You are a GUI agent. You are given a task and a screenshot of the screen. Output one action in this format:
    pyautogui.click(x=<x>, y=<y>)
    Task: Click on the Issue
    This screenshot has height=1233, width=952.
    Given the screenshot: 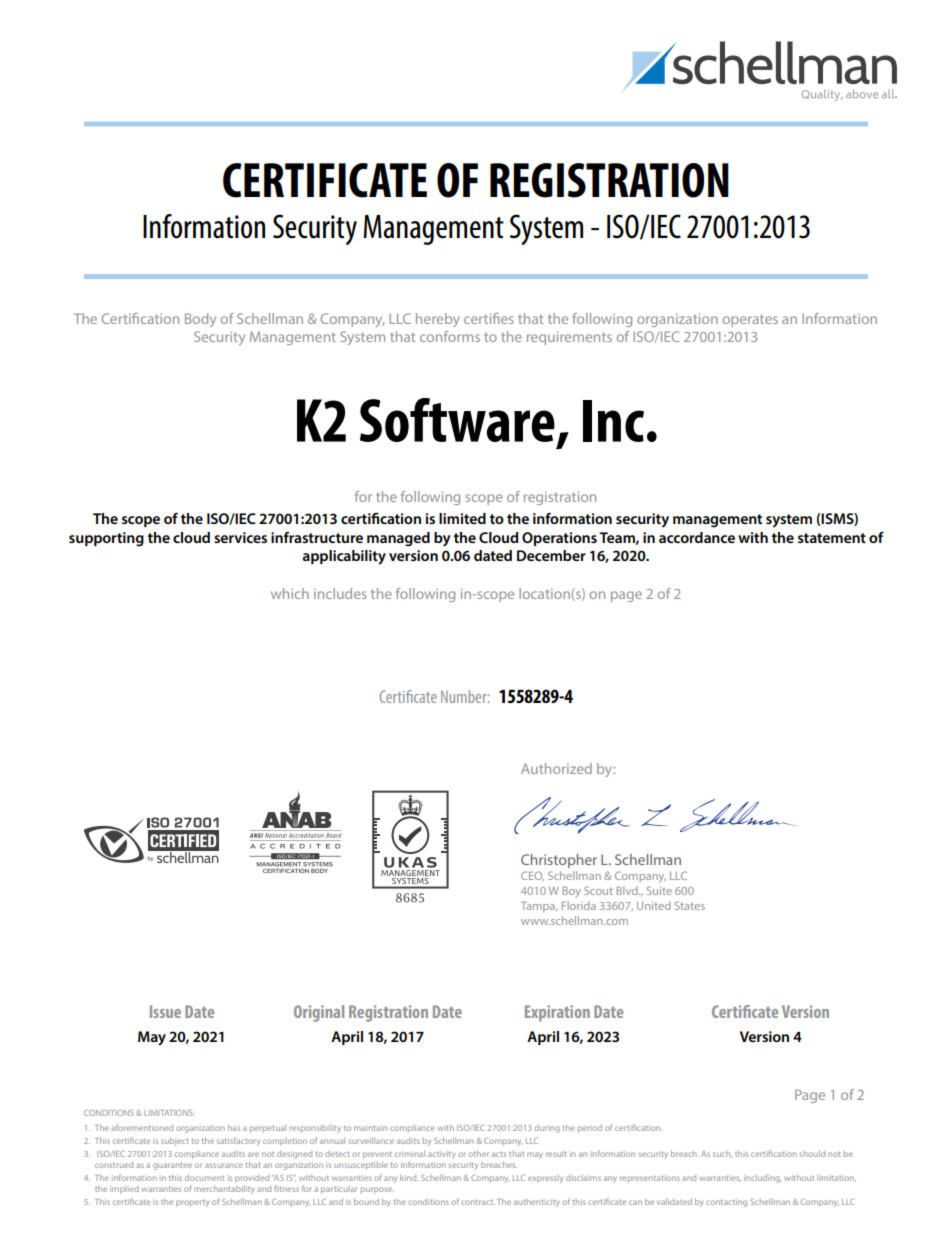 What is the action you would take?
    pyautogui.click(x=165, y=1011)
